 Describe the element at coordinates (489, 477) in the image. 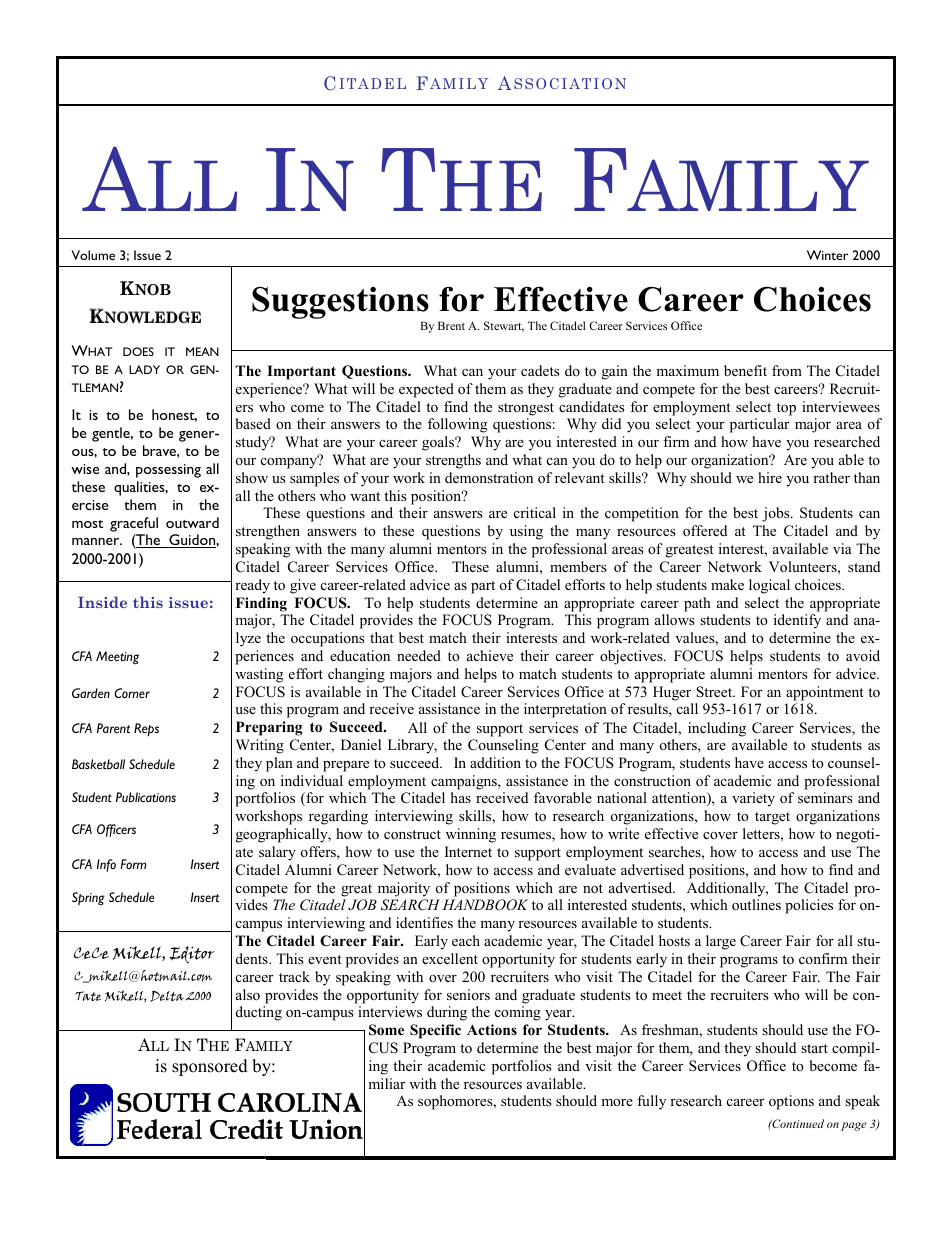

I see `demonstration` at that location.
